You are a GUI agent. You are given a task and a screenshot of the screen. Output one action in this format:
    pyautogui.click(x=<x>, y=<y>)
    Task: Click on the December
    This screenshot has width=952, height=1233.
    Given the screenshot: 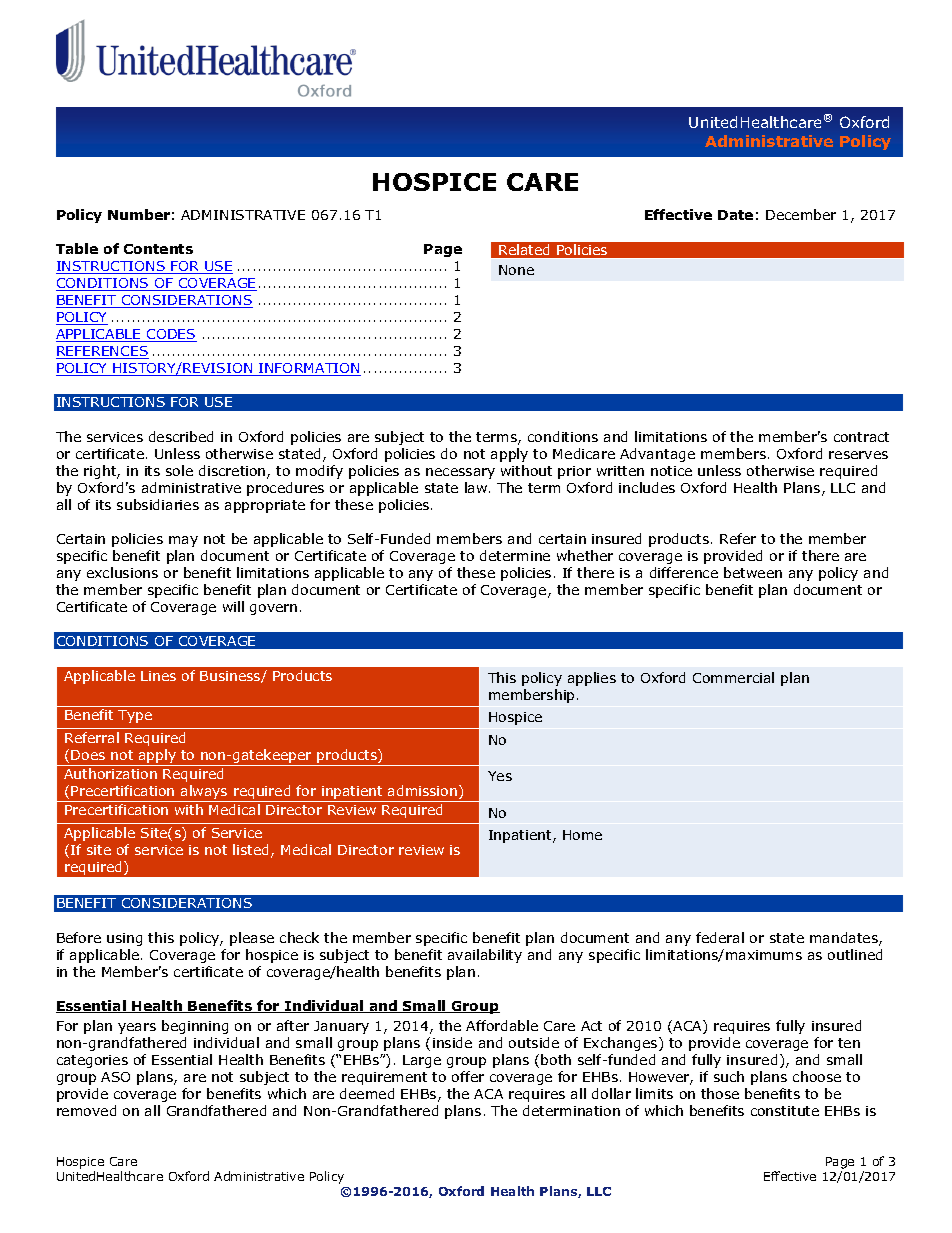 What is the action you would take?
    pyautogui.click(x=801, y=214)
